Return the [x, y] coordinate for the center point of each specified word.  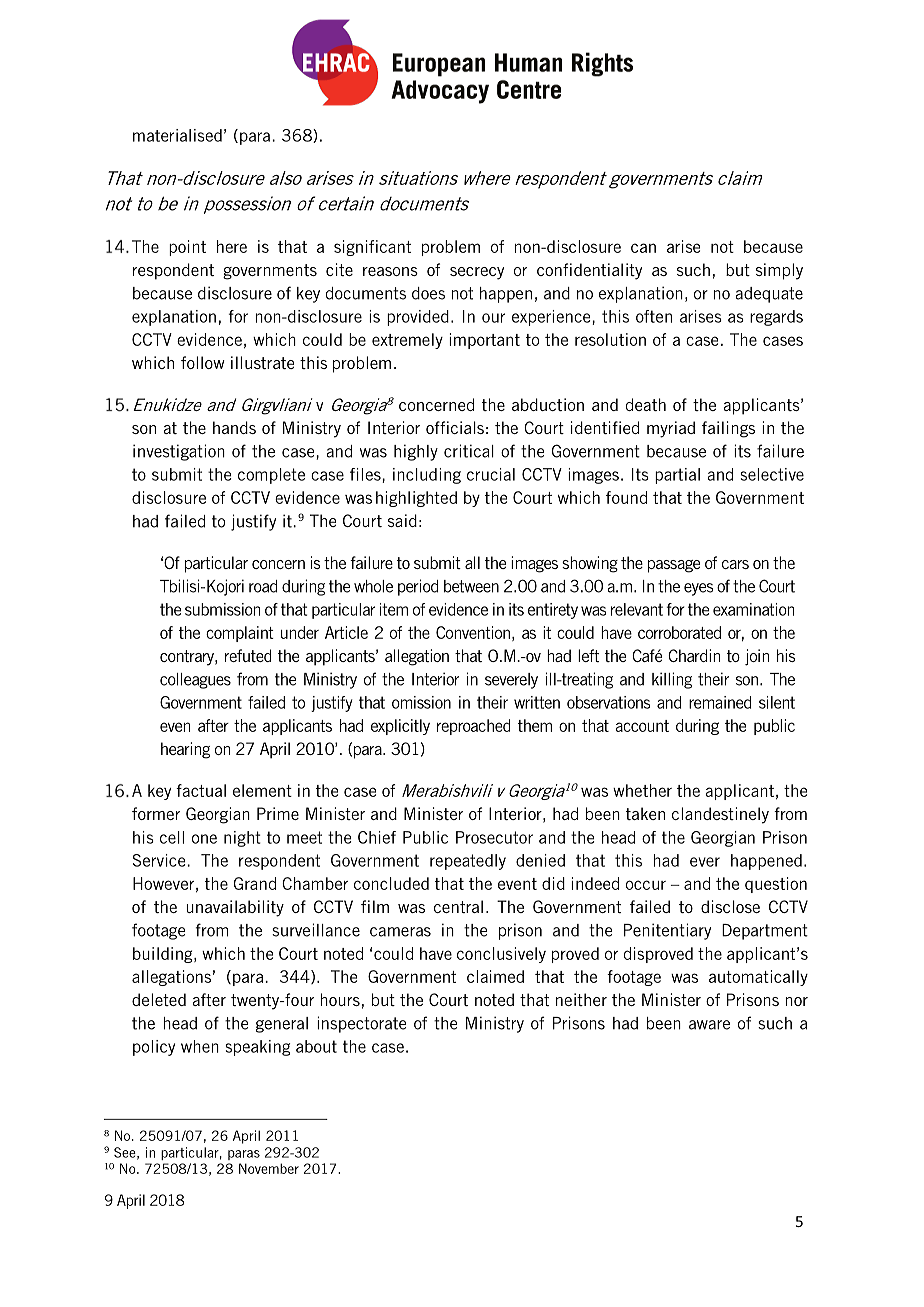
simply [779, 271]
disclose [730, 906]
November [269, 1168]
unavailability [235, 908]
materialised [177, 135]
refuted [248, 655]
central [458, 906]
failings [728, 429]
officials [455, 427]
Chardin [694, 655]
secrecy [477, 273]
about [316, 1046]
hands [234, 427]
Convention [473, 632]
